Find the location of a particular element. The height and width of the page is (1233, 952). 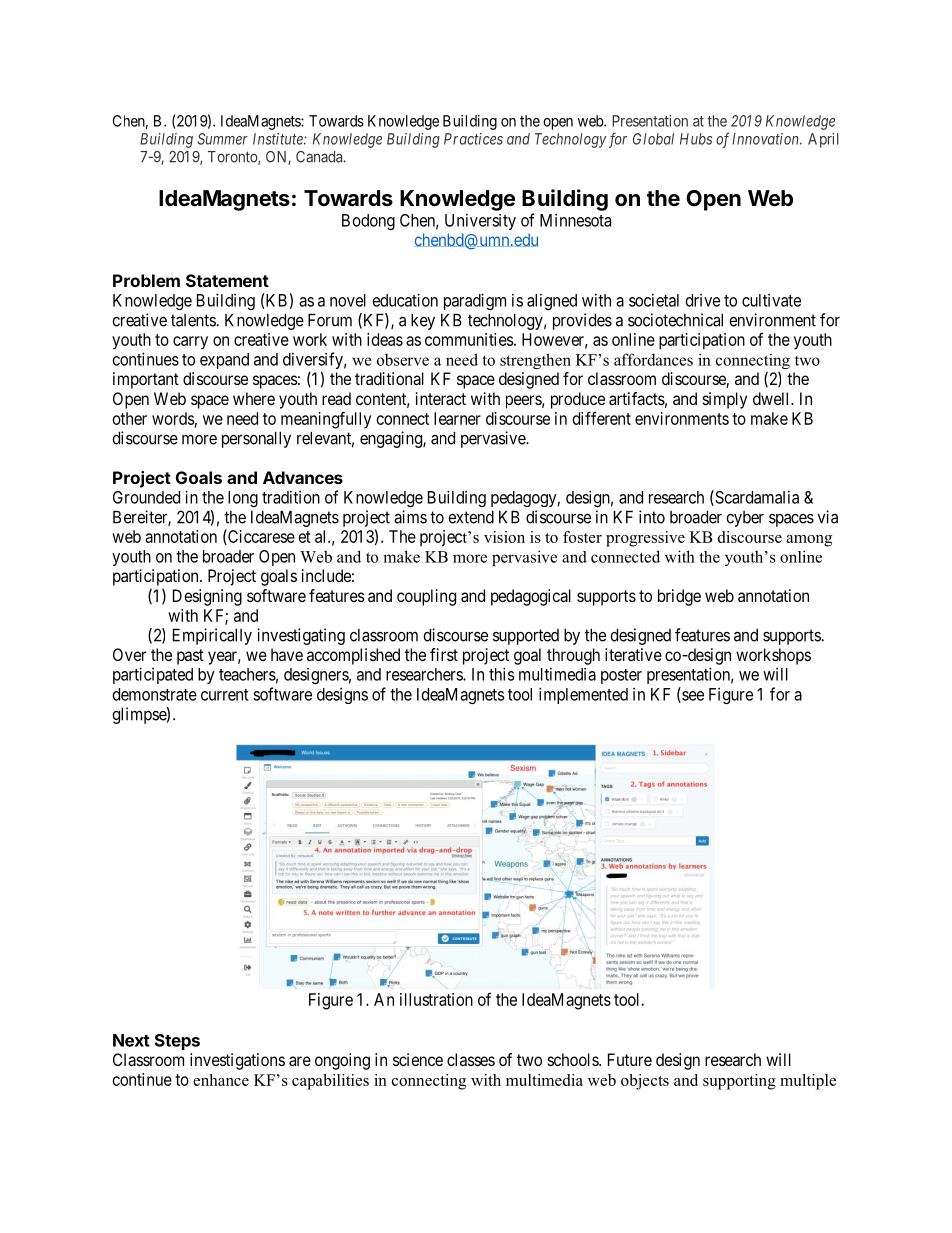

Hubs is located at coordinates (696, 139).
